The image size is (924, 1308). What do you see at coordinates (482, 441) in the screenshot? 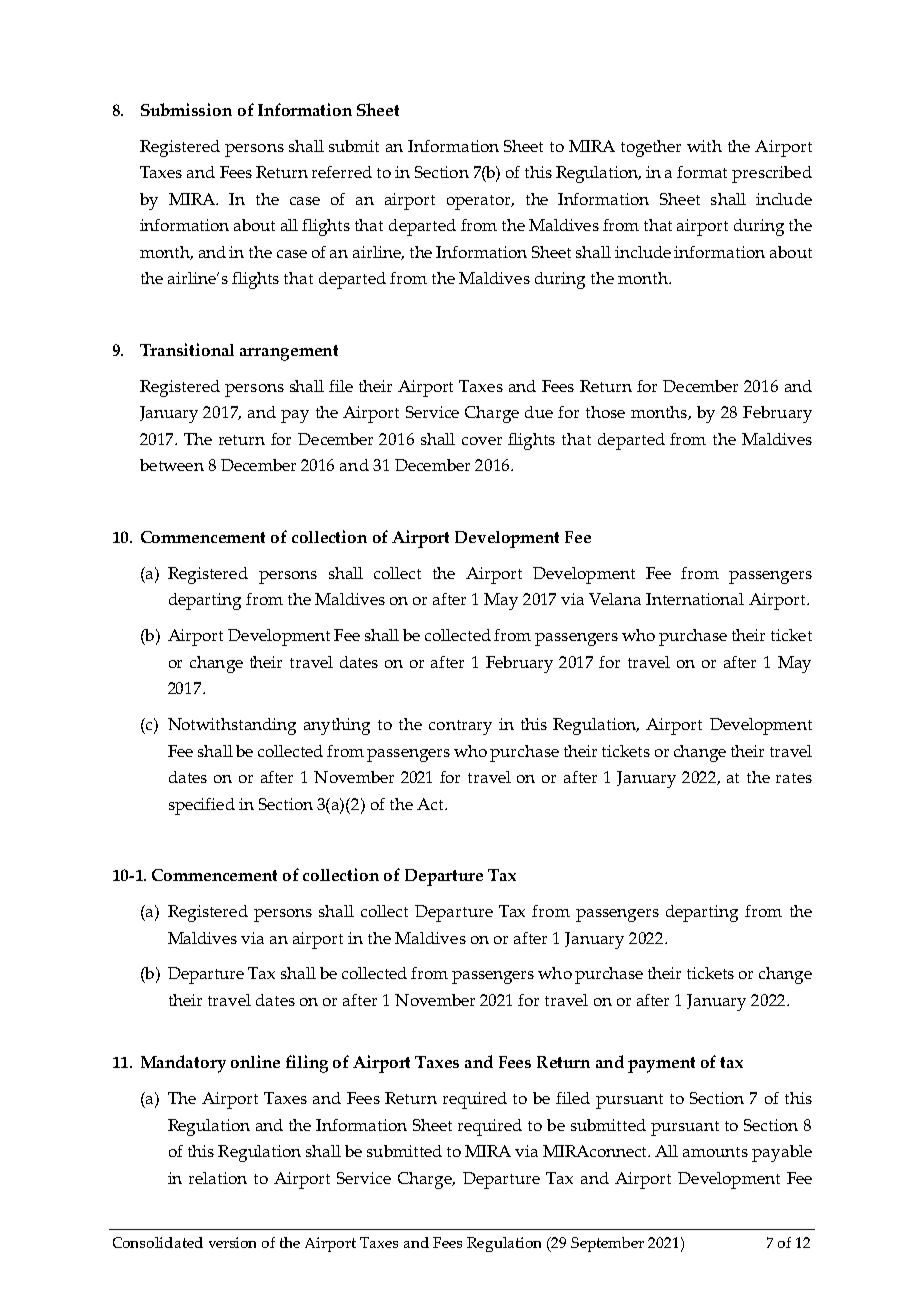
I see `cover` at bounding box center [482, 441].
